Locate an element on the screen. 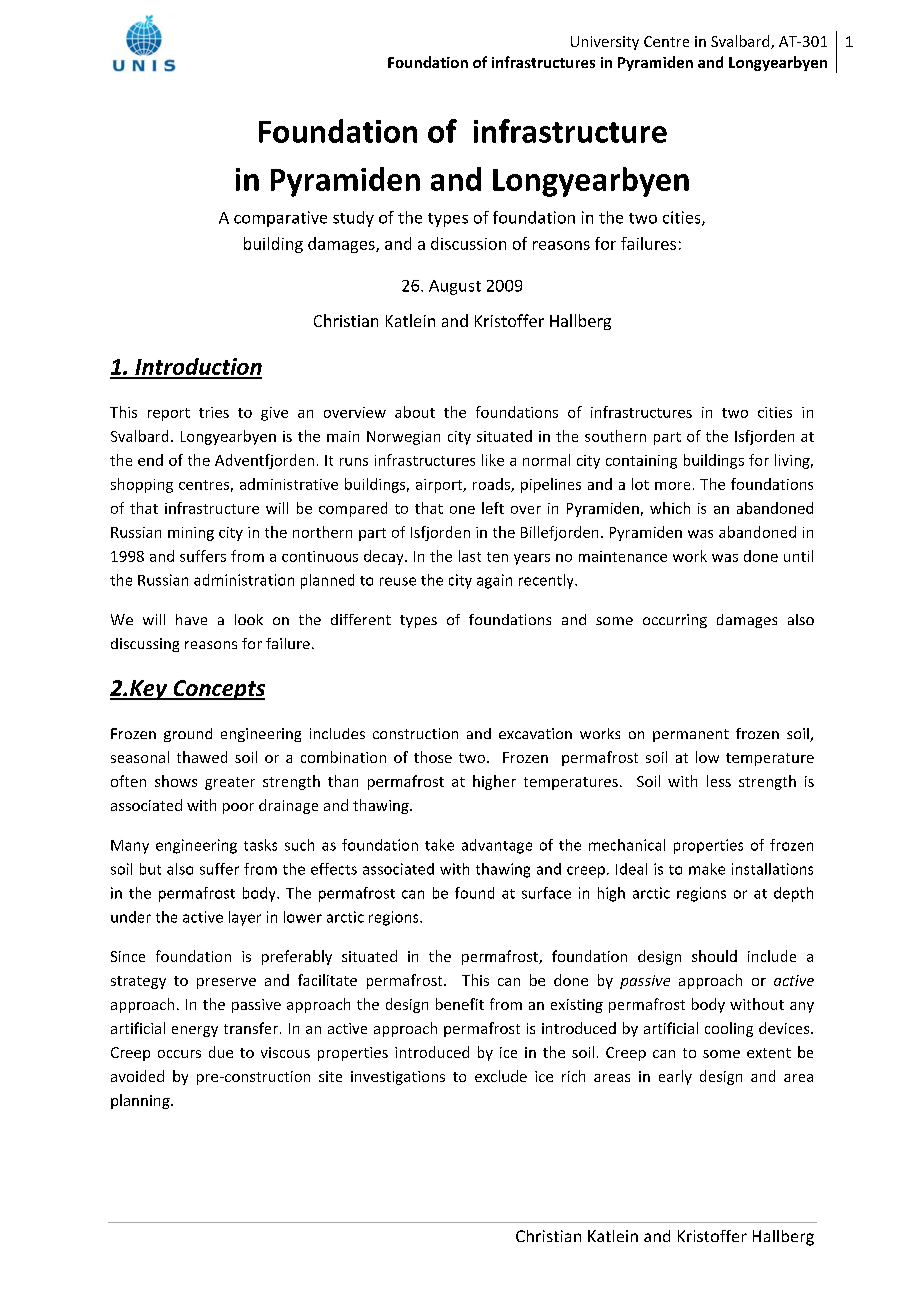 Image resolution: width=924 pixels, height=1308 pixels. due is located at coordinates (221, 1052).
